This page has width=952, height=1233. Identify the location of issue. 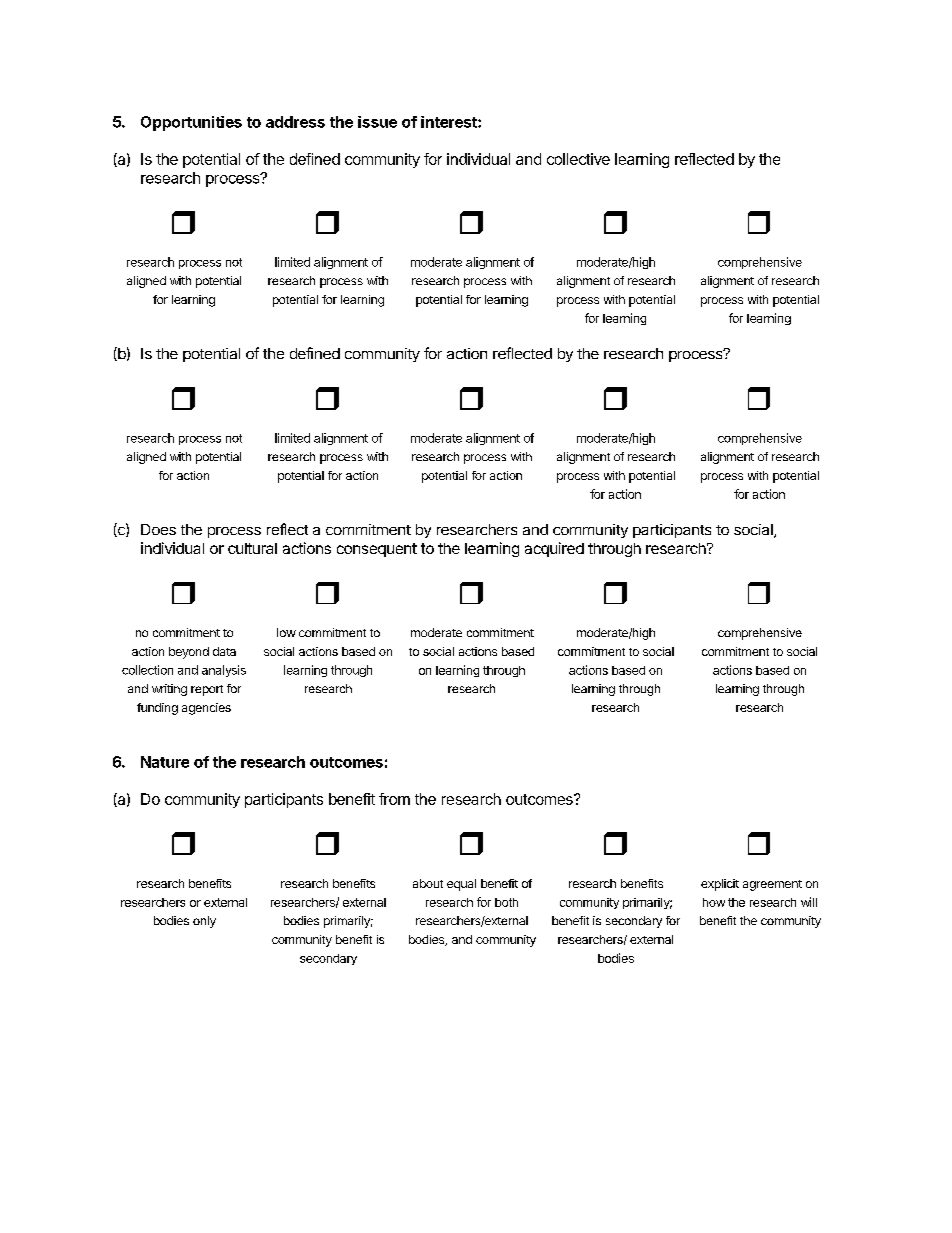
(377, 122).
